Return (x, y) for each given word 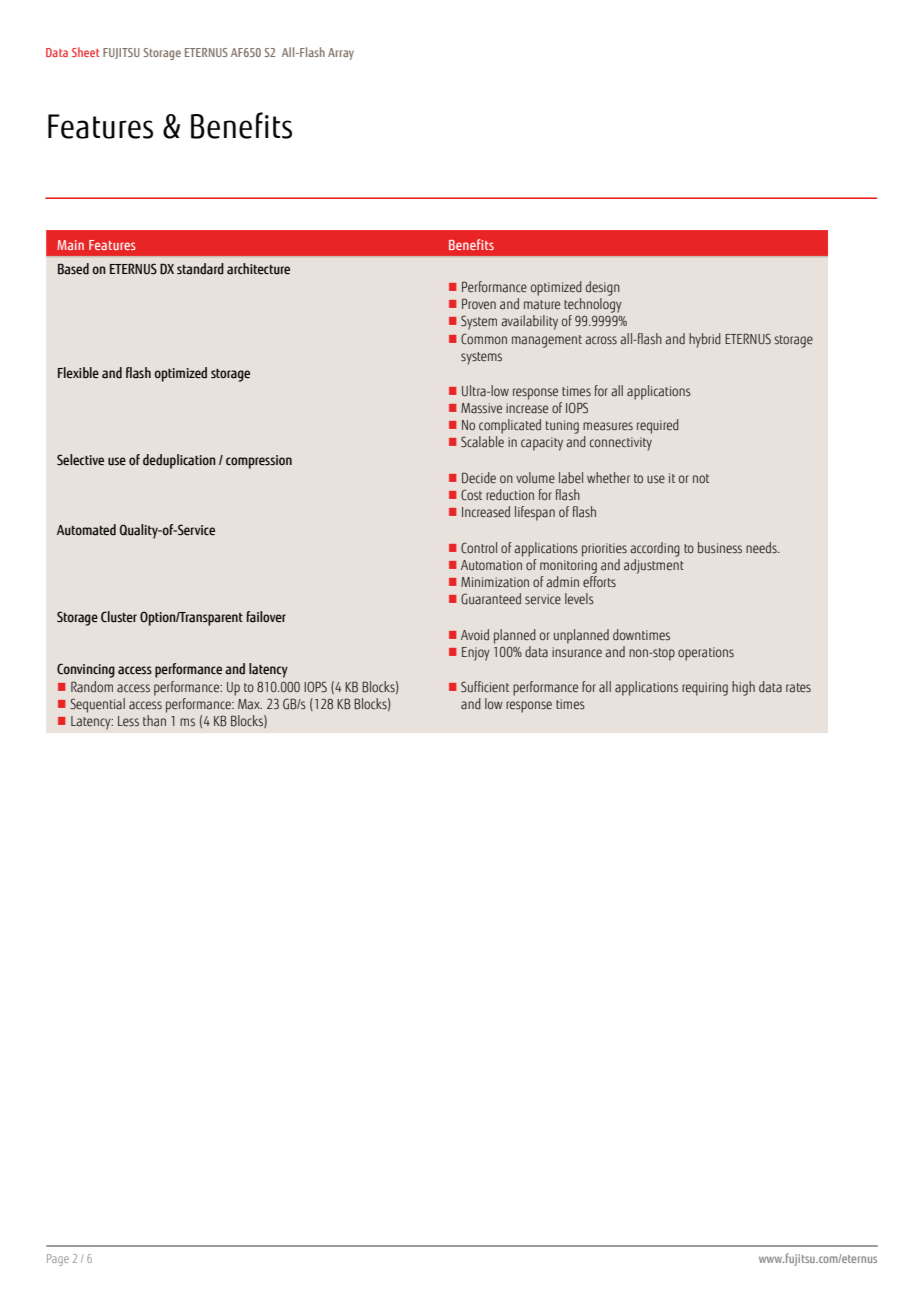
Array (341, 54)
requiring (705, 689)
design (603, 288)
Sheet (85, 52)
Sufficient (485, 687)
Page (58, 1260)
